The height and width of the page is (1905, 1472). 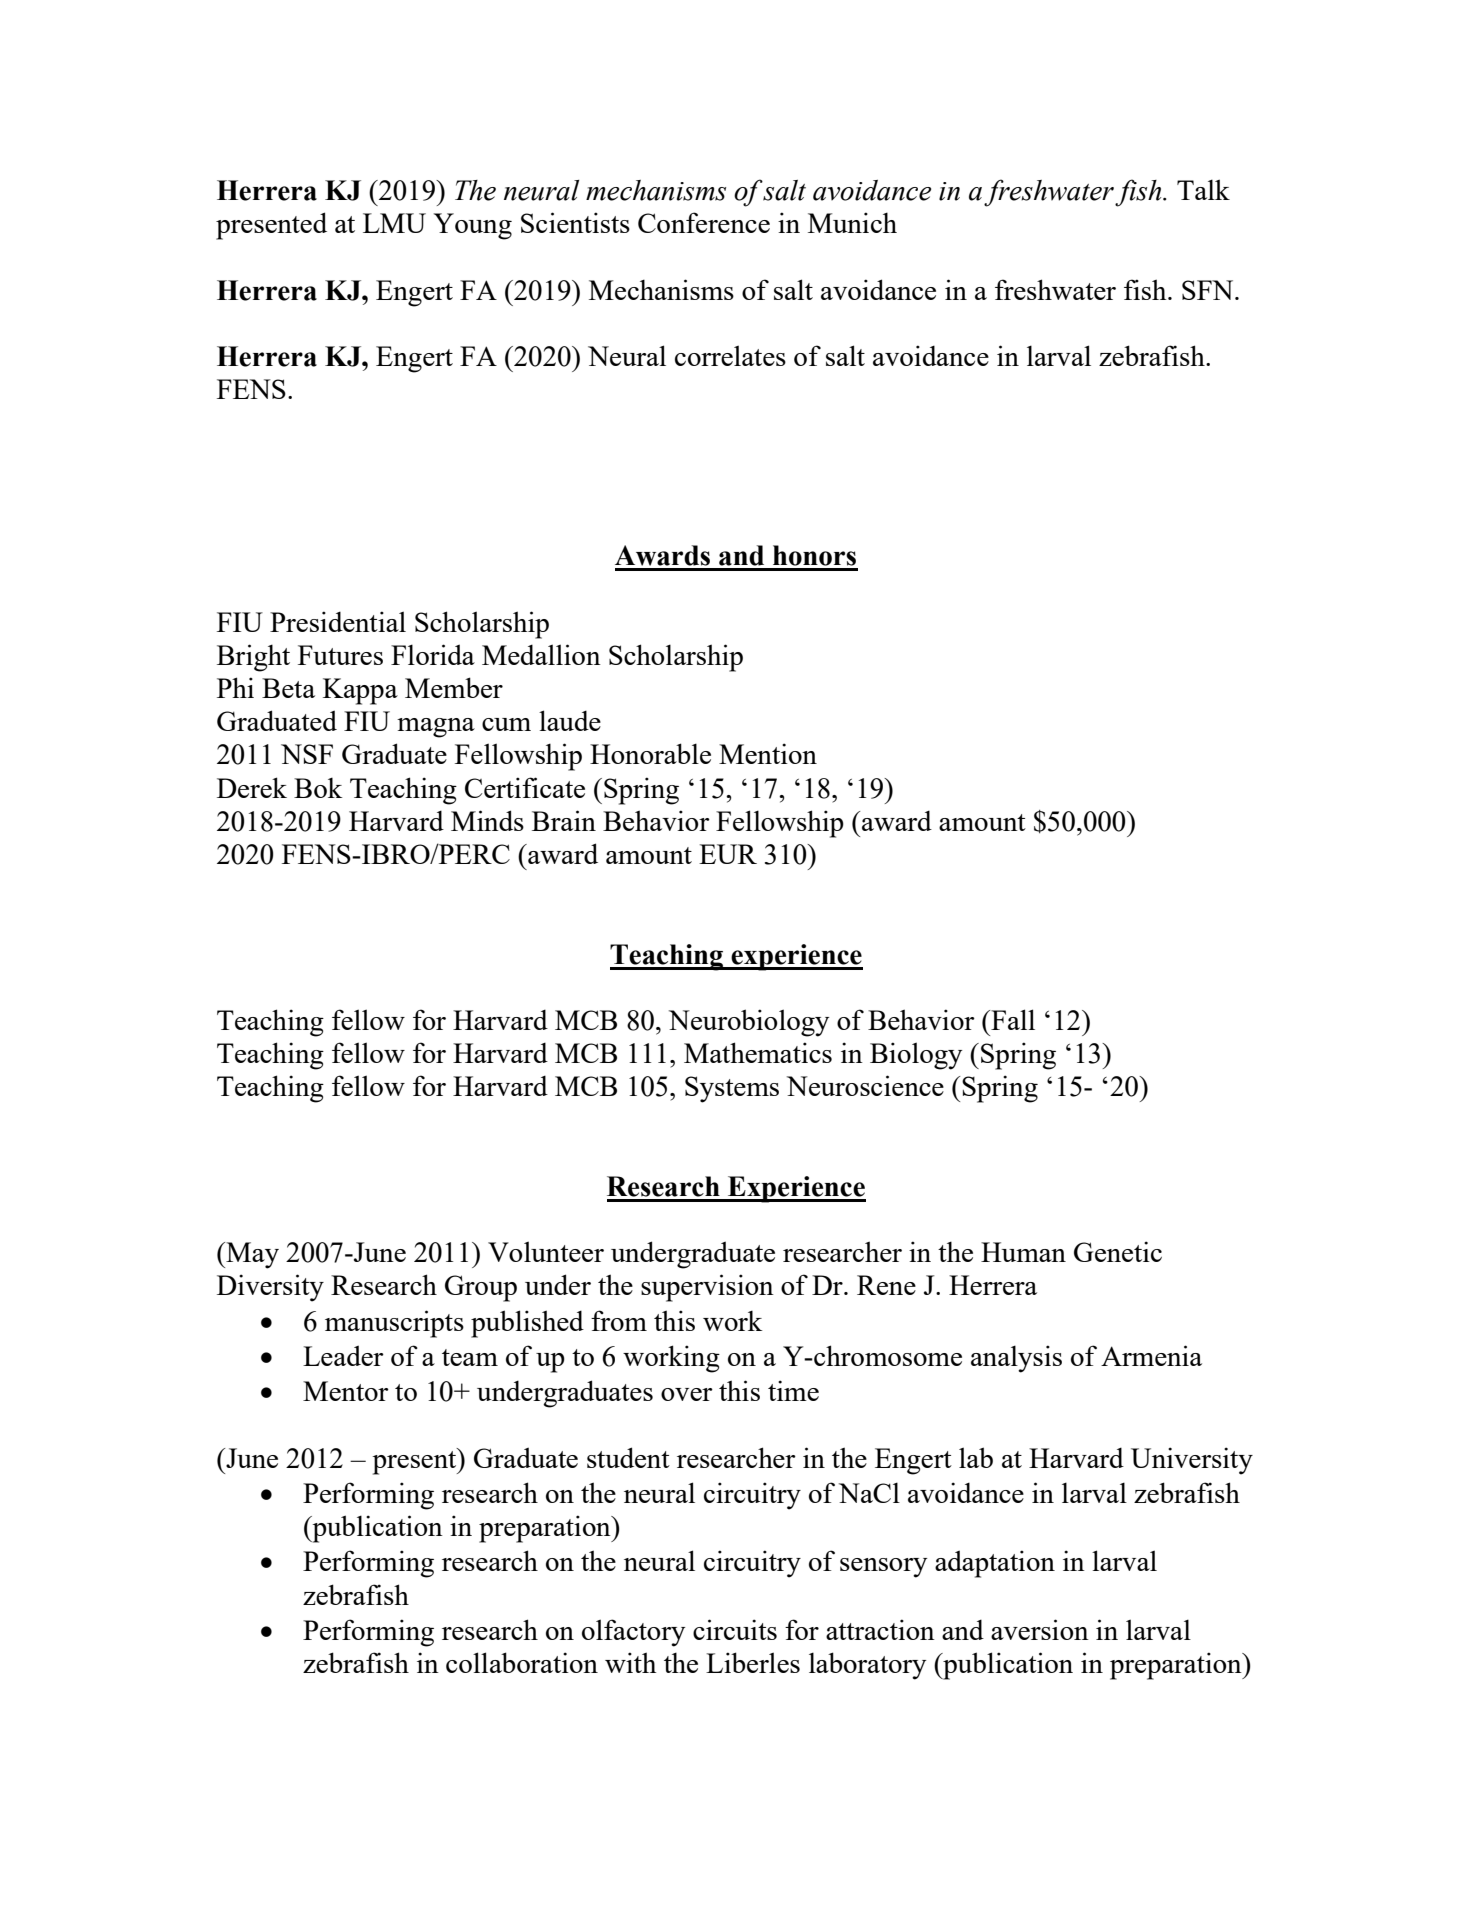 What do you see at coordinates (1203, 189) in the page?
I see `Talk` at bounding box center [1203, 189].
